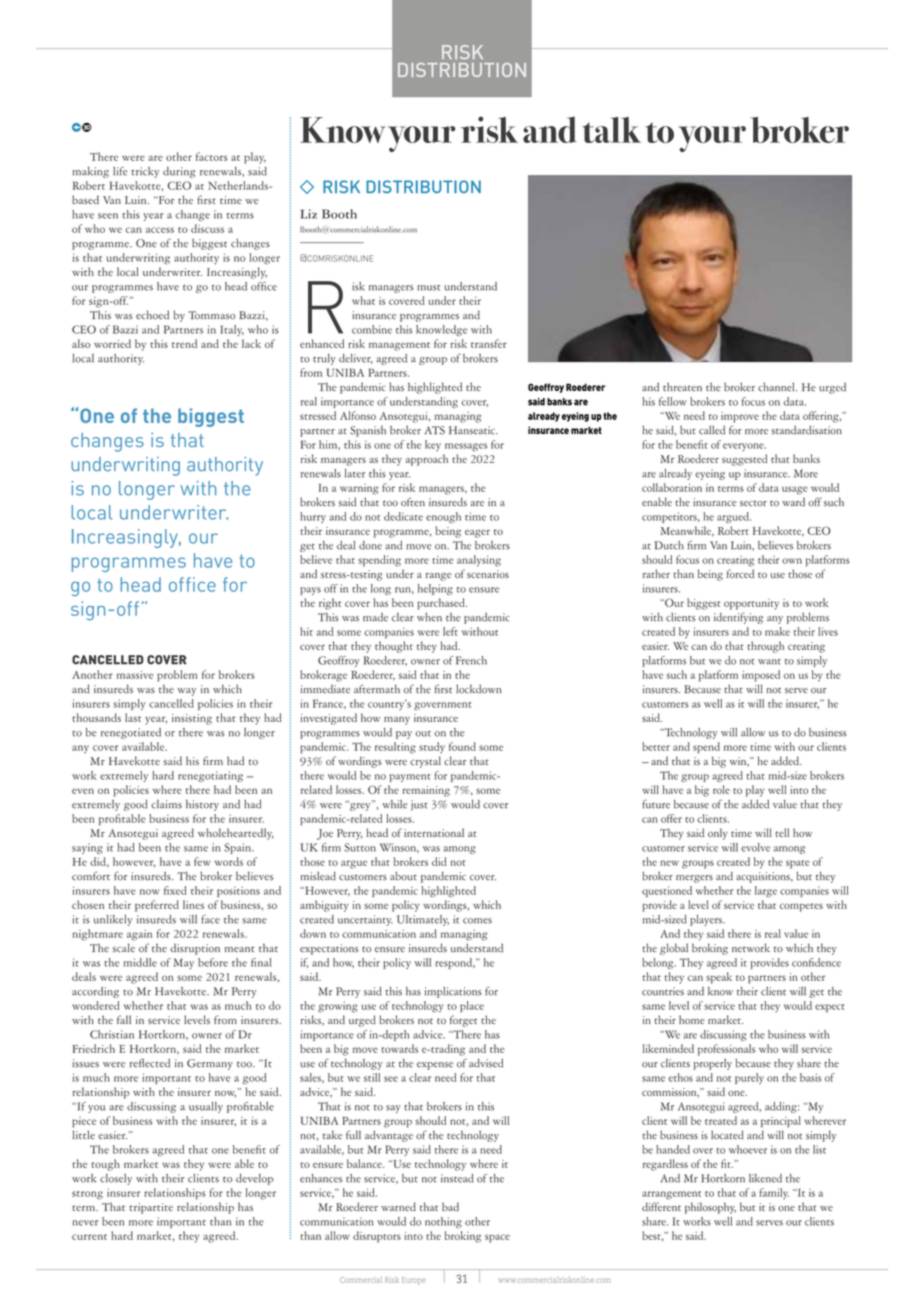 The image size is (924, 1309). What do you see at coordinates (183, 963) in the screenshot?
I see `May` at bounding box center [183, 963].
